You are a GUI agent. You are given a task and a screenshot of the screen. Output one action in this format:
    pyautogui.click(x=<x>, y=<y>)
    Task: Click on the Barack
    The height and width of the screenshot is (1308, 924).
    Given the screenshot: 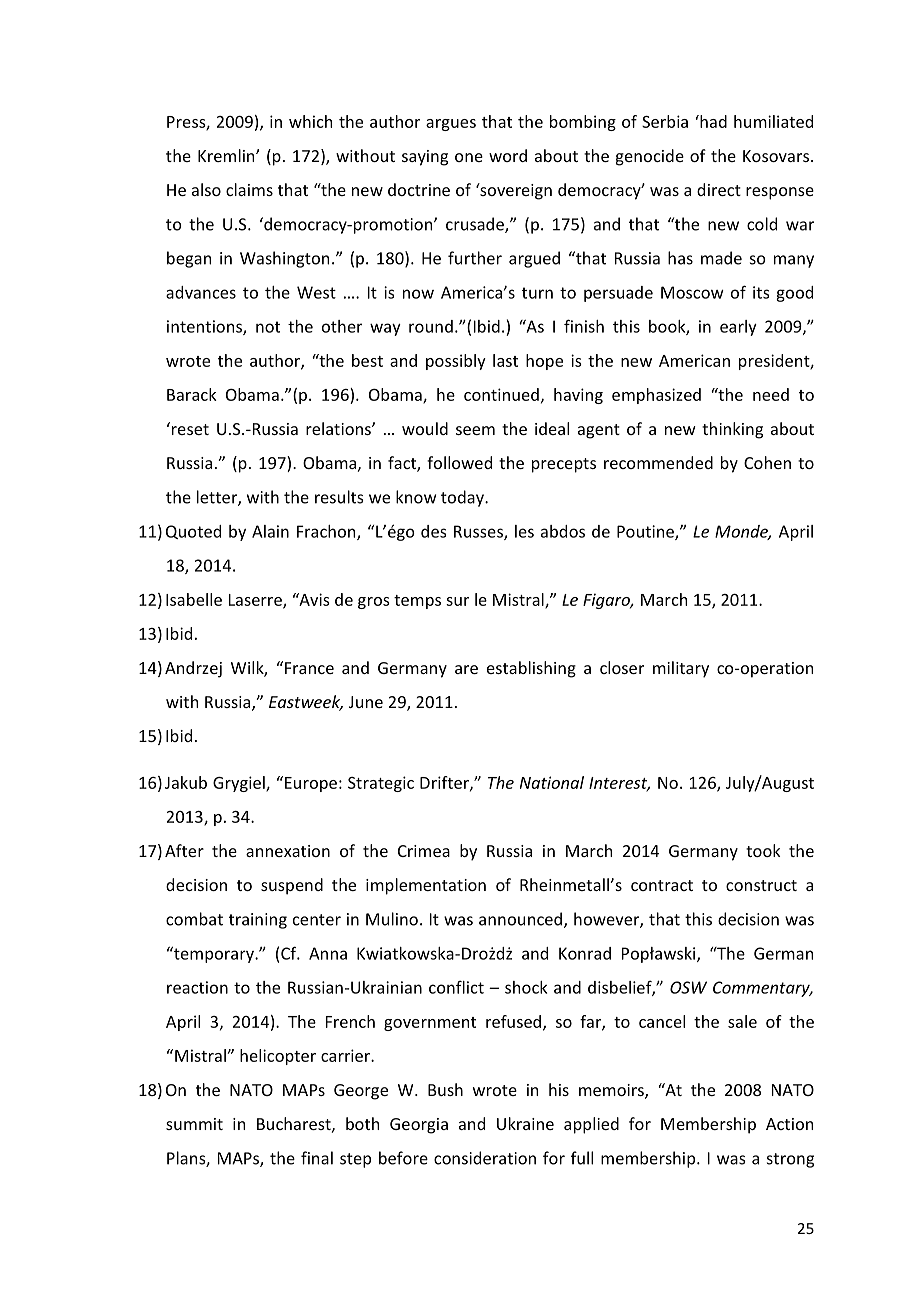 What is the action you would take?
    pyautogui.click(x=192, y=394)
